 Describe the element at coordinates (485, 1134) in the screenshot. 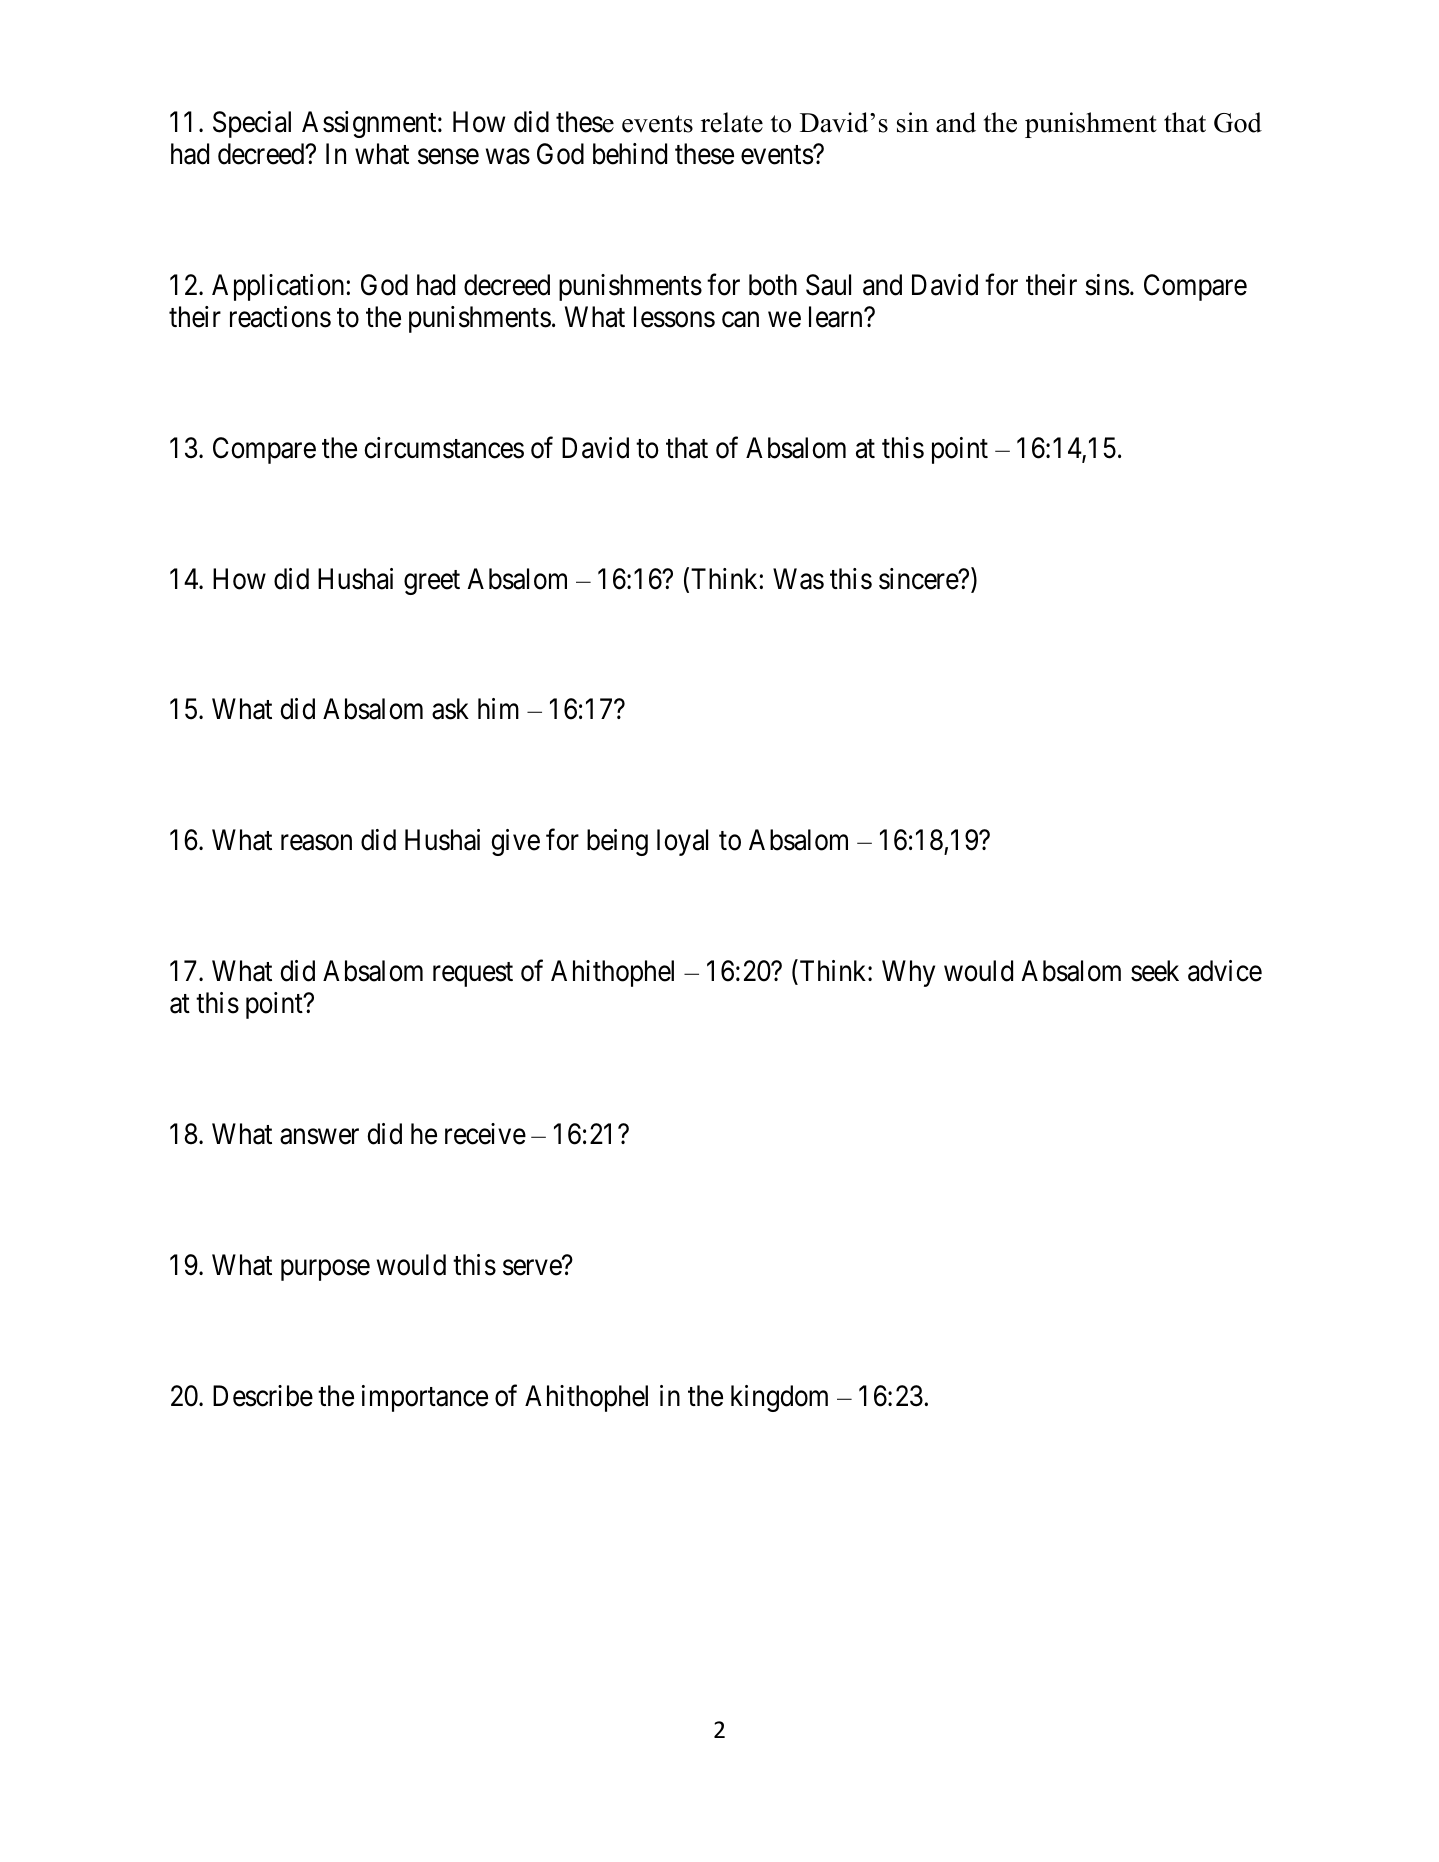

I see `receive` at that location.
